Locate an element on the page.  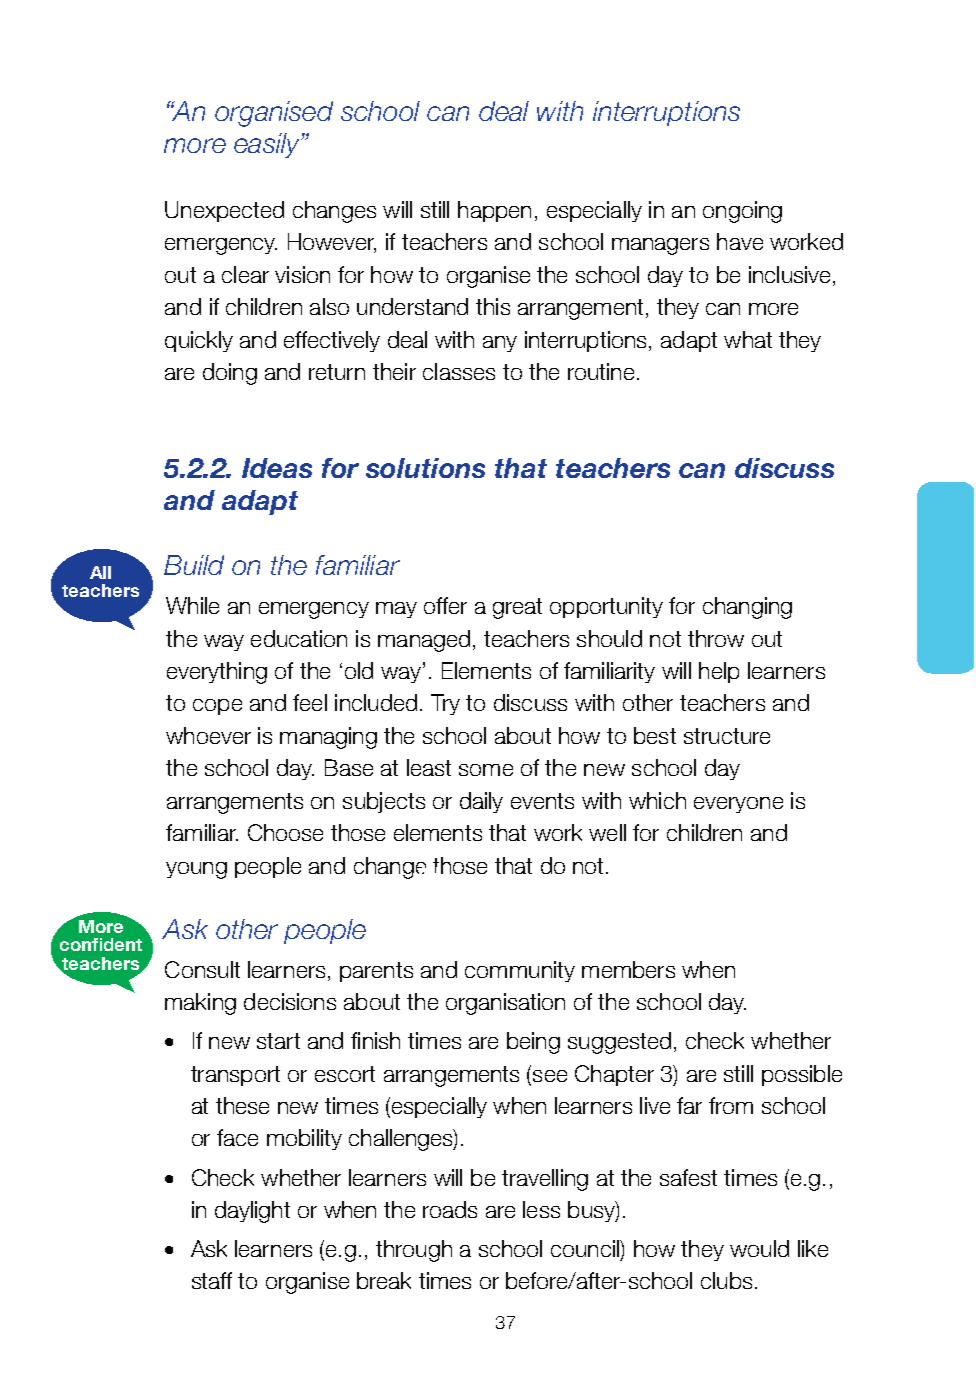
members is located at coordinates (628, 969).
